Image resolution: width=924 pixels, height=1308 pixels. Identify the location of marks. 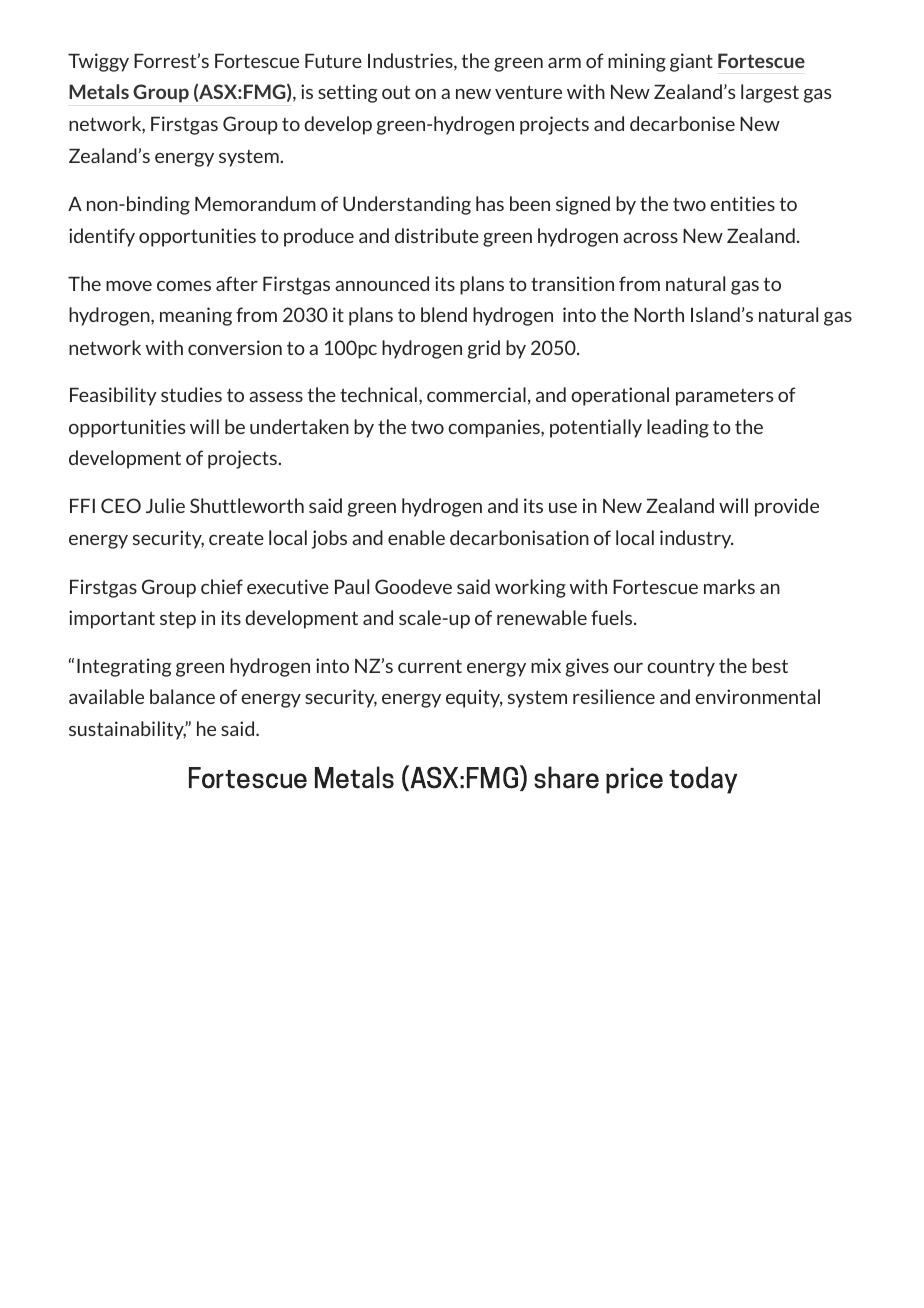
(729, 586).
